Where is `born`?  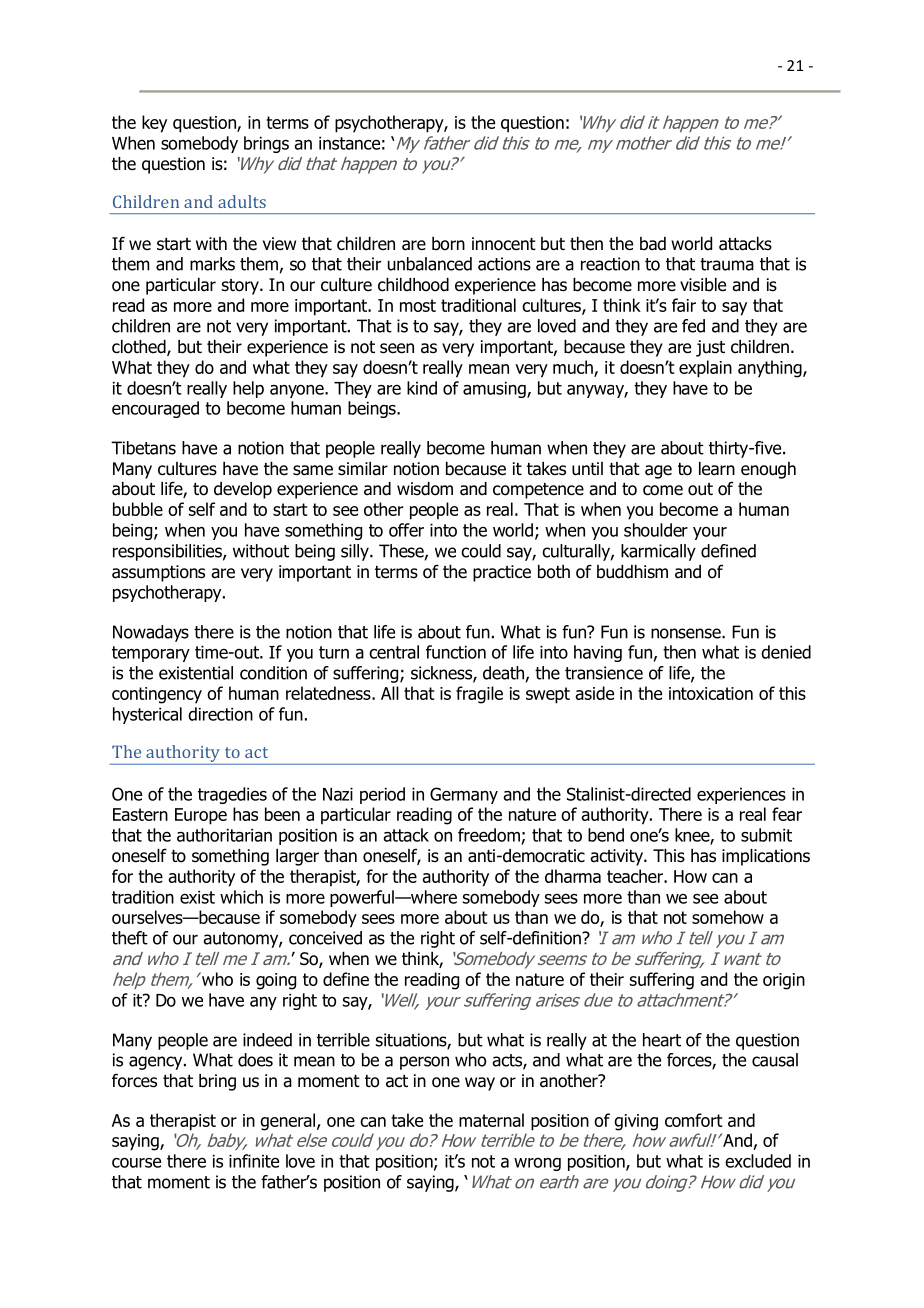
born is located at coordinates (448, 244).
